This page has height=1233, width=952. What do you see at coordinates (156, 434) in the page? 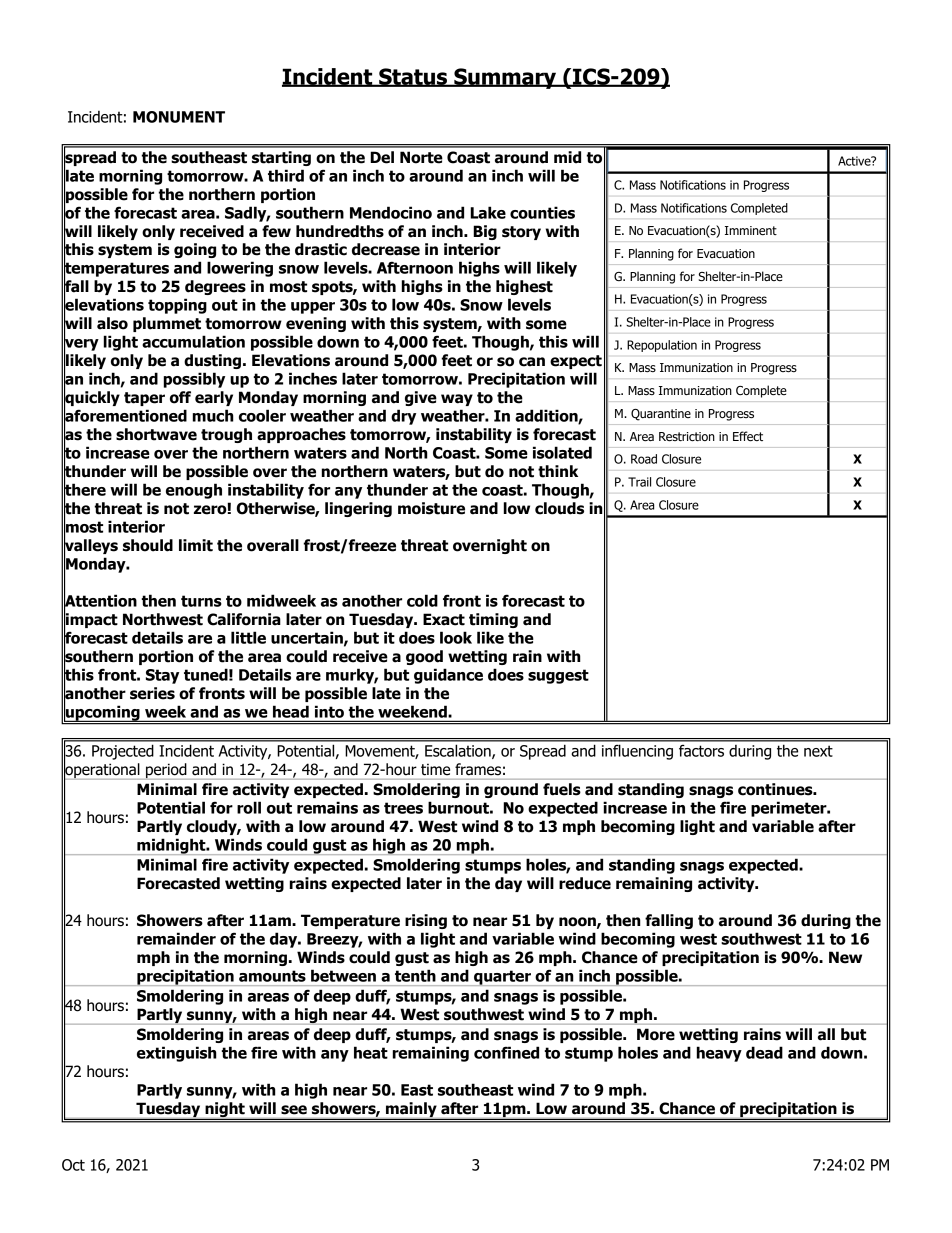
I see `shortwave` at bounding box center [156, 434].
